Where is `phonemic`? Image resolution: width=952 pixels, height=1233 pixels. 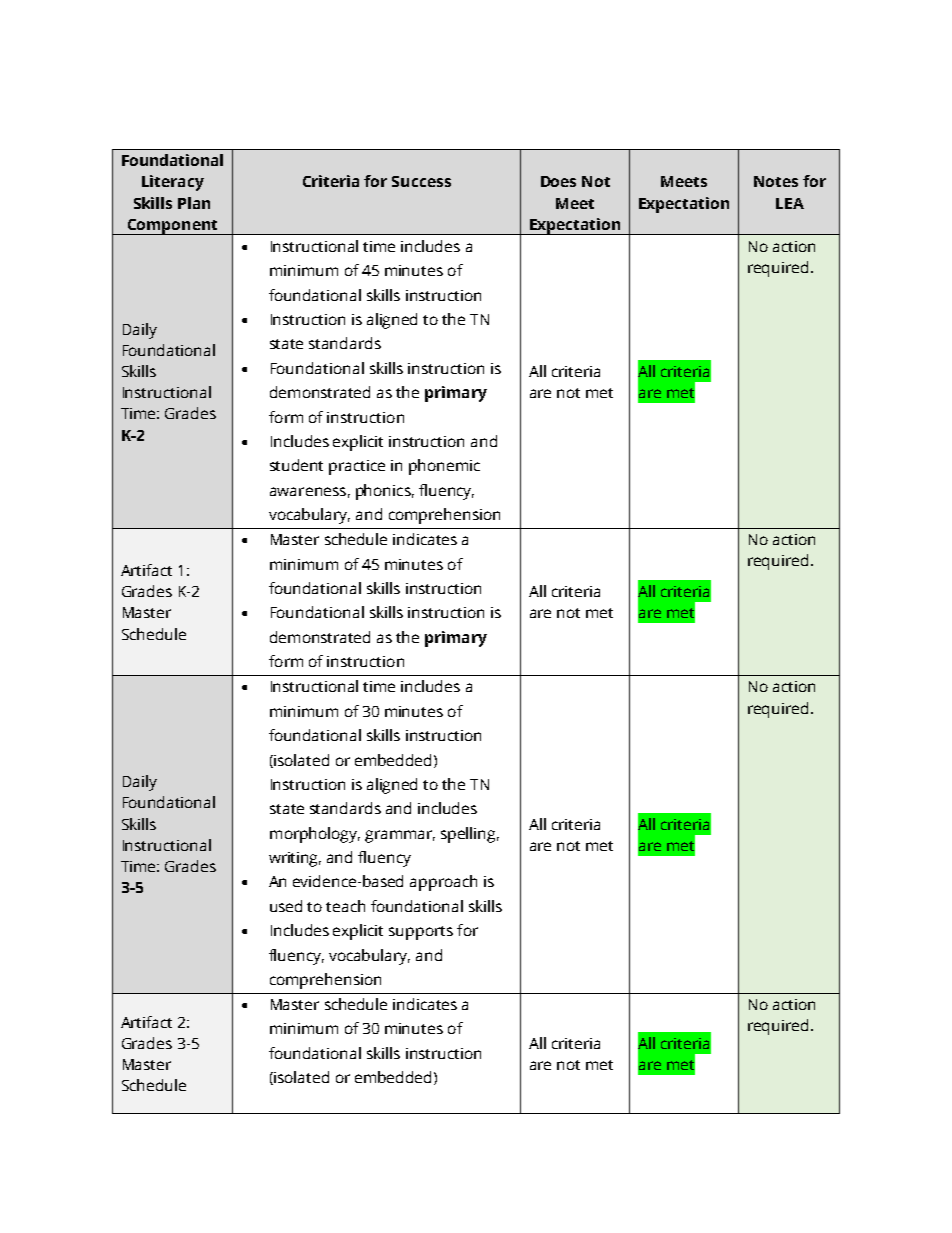 phonemic is located at coordinates (444, 467).
